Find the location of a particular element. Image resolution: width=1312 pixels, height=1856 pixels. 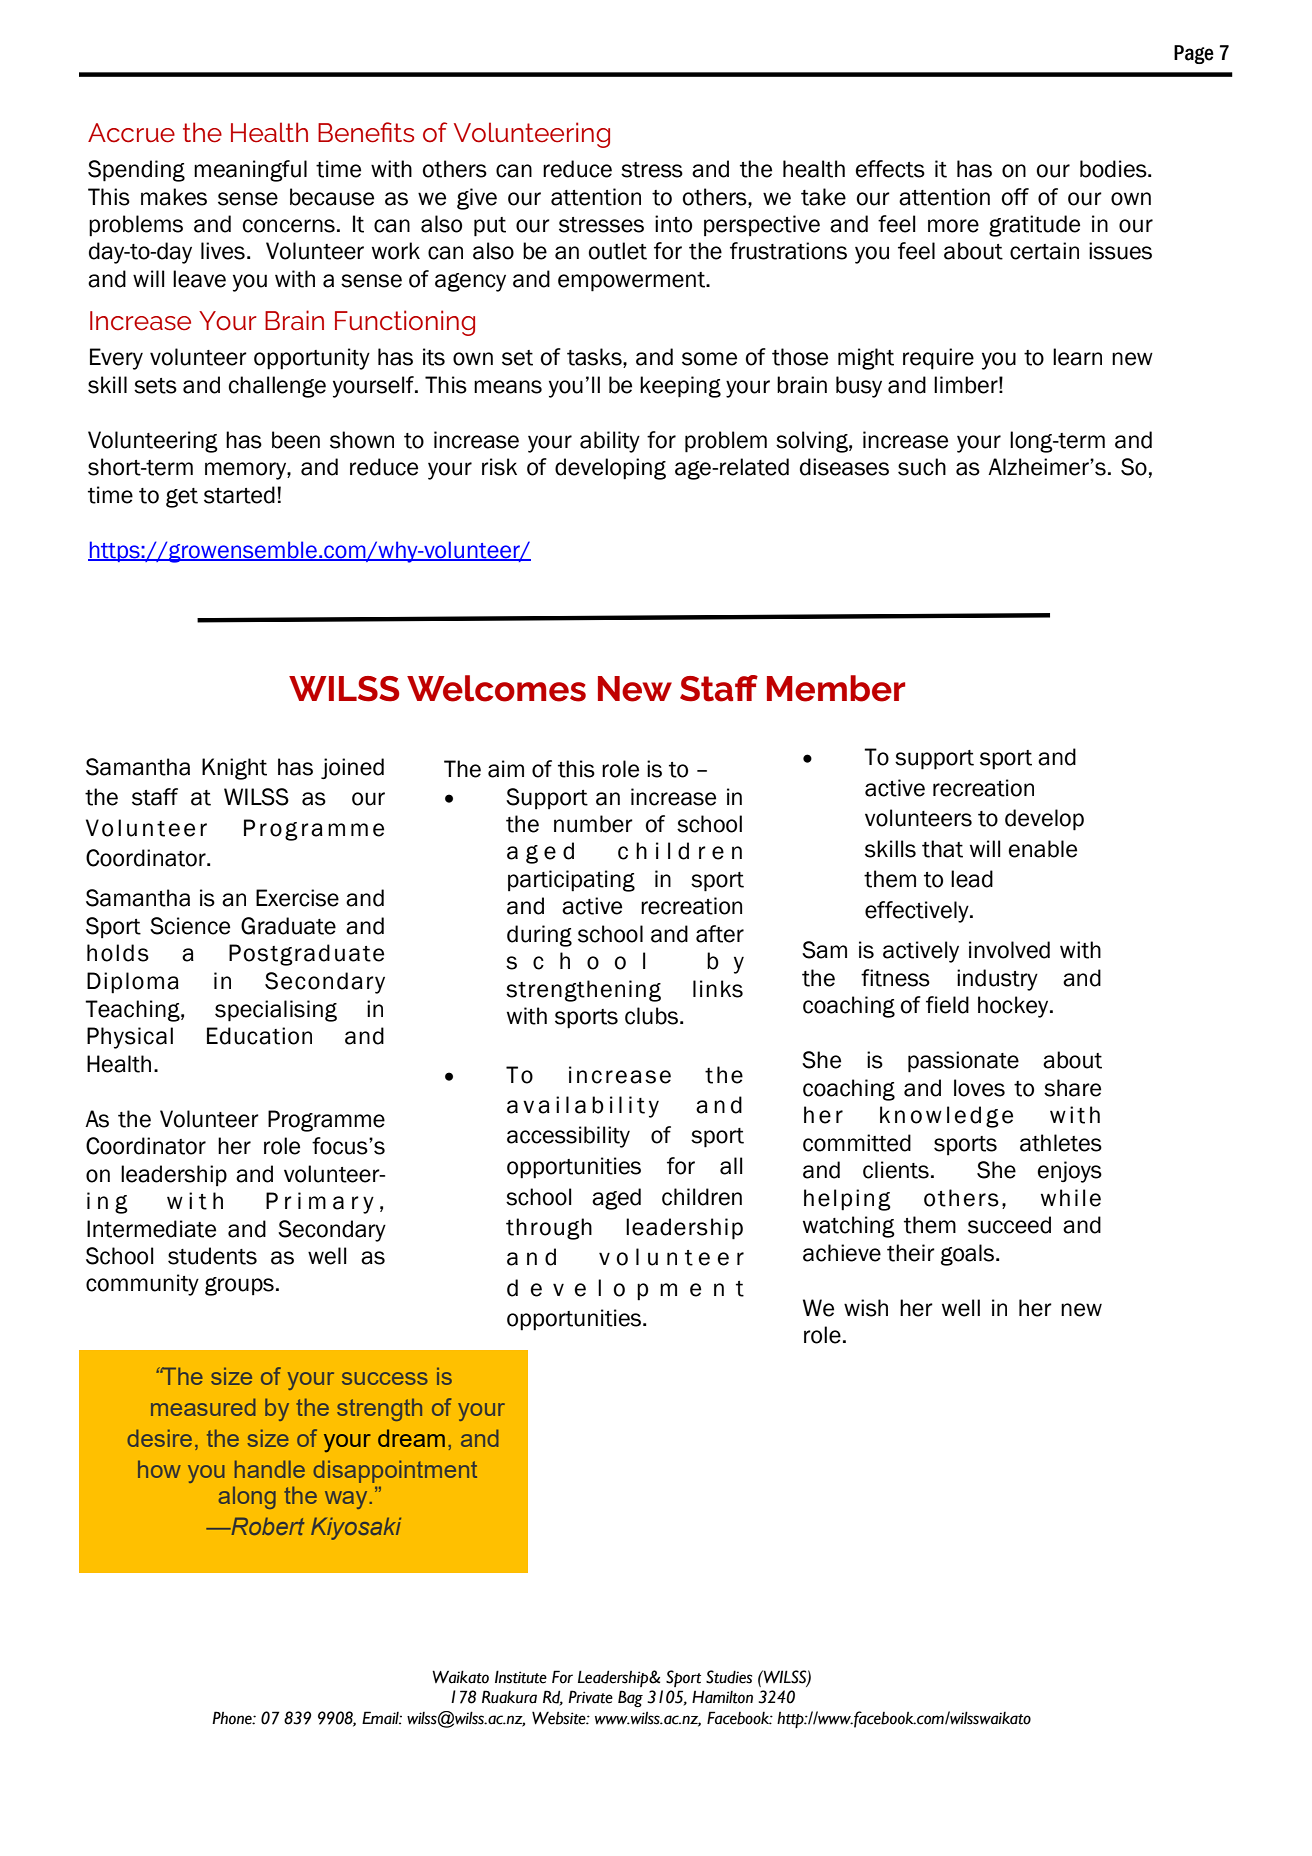

meaningful is located at coordinates (250, 171).
